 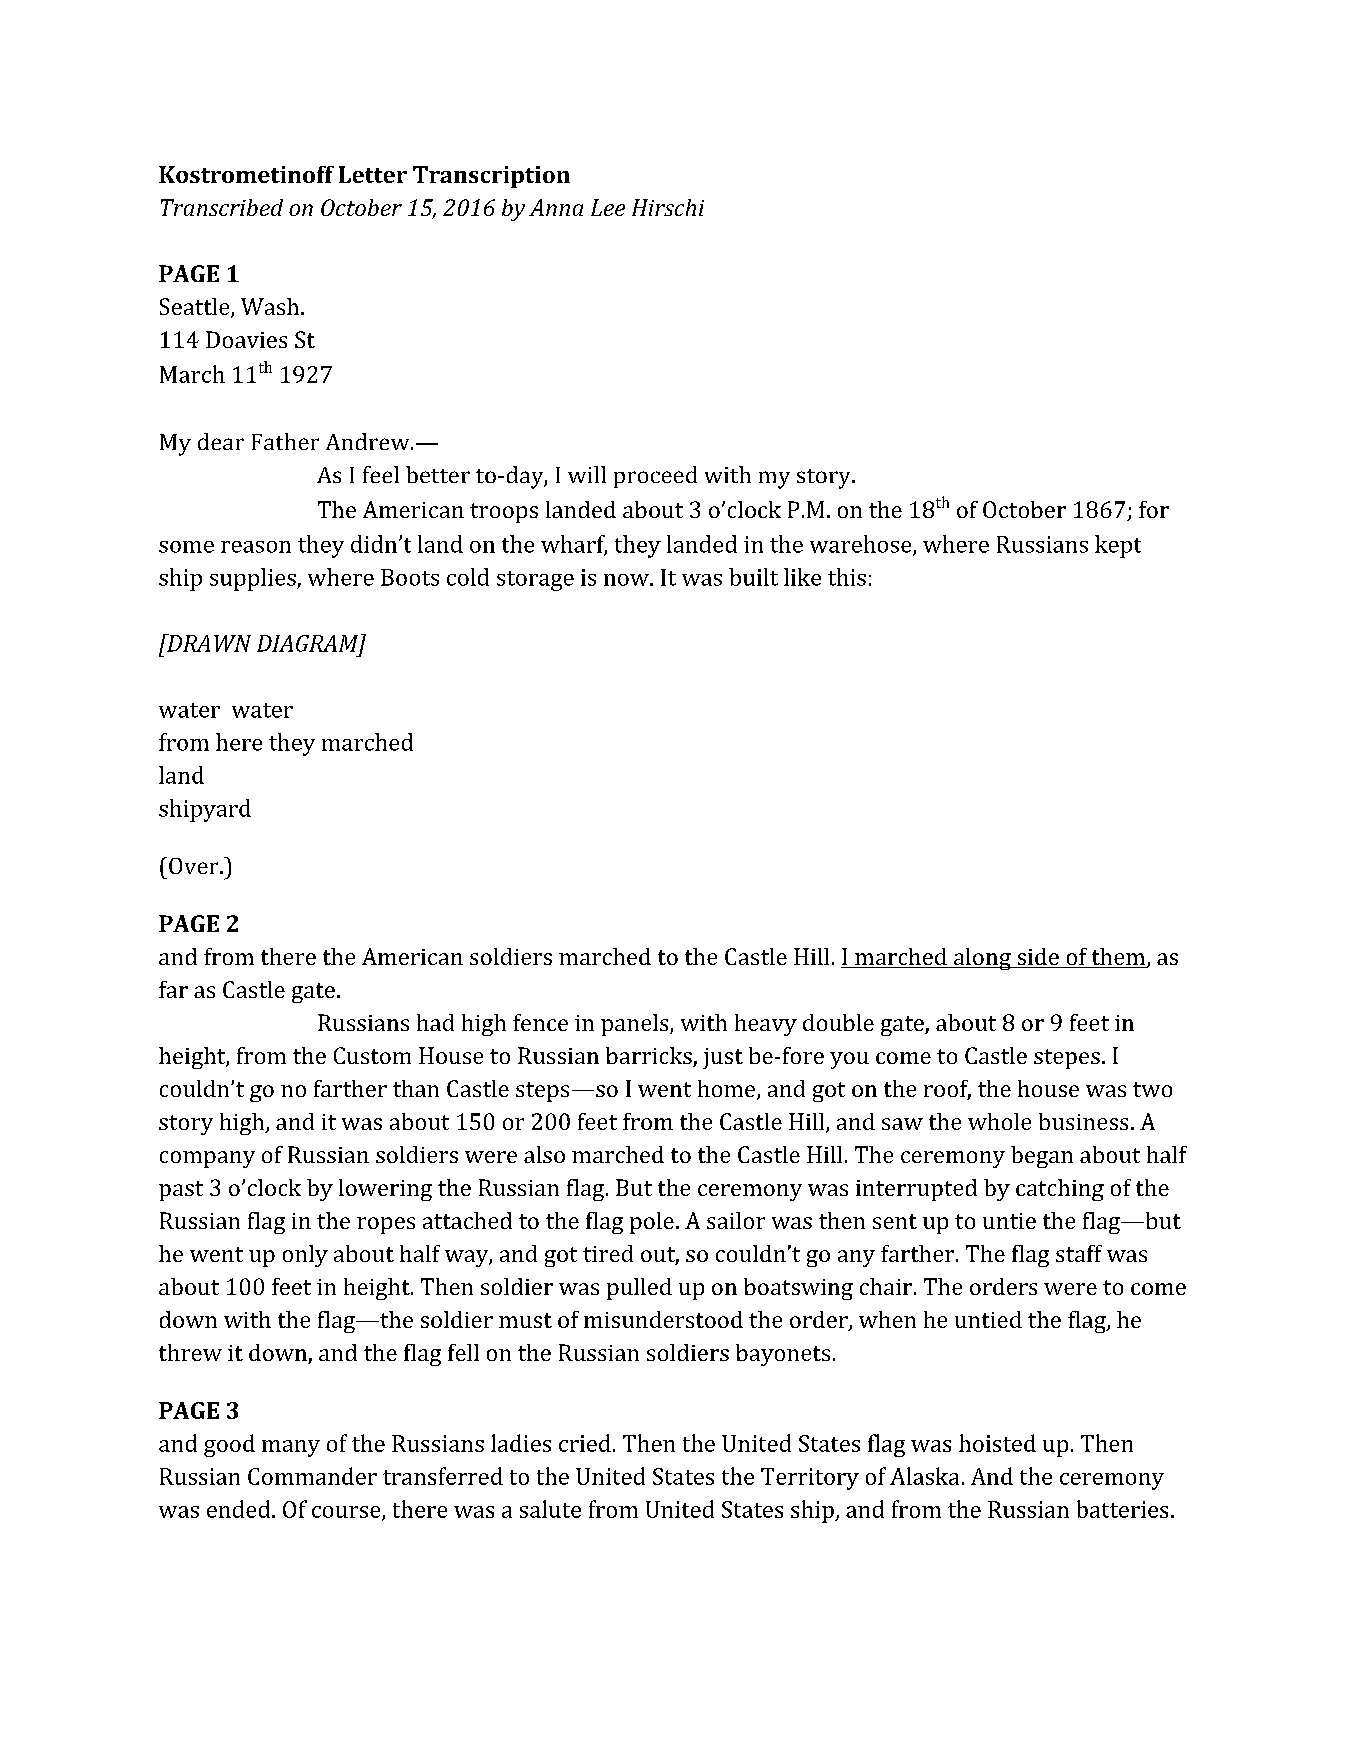 I want to click on panels, so click(x=634, y=1025).
